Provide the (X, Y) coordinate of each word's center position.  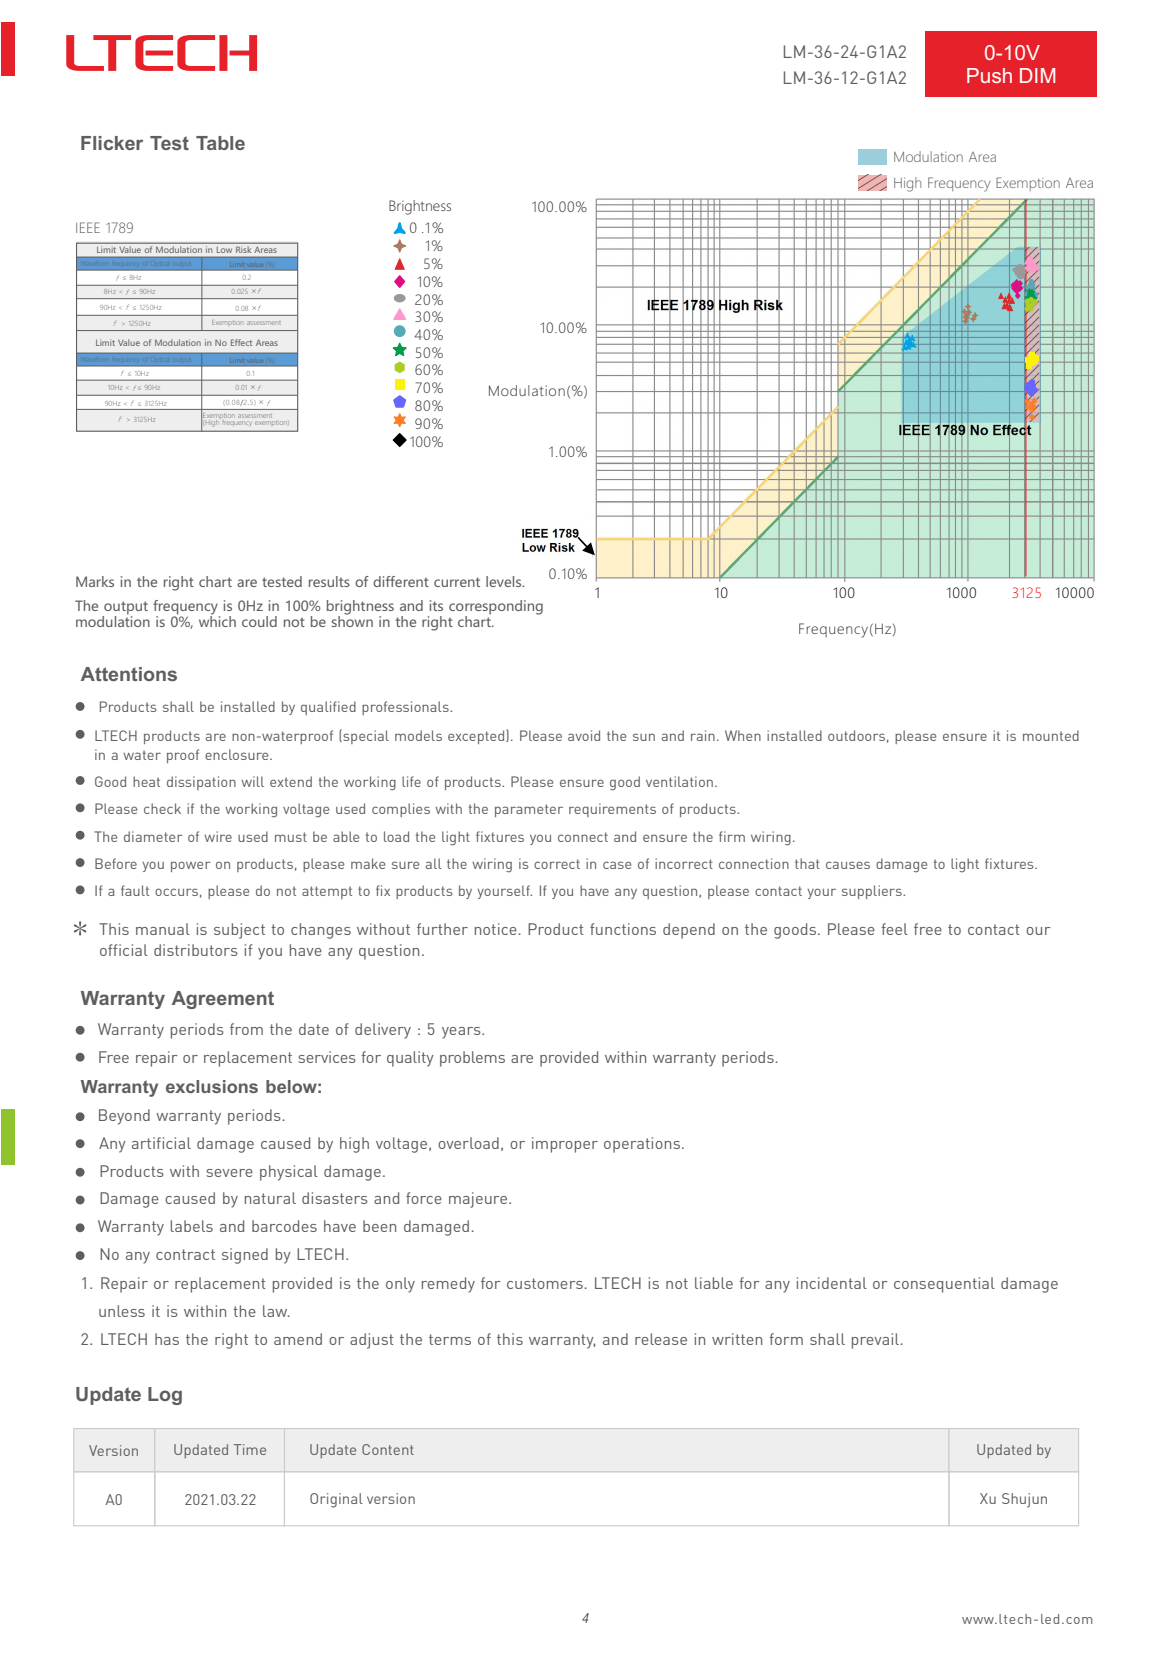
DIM (1037, 75)
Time (250, 1449)
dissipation (201, 783)
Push (989, 75)
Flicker (112, 143)
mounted (1051, 735)
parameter (529, 810)
